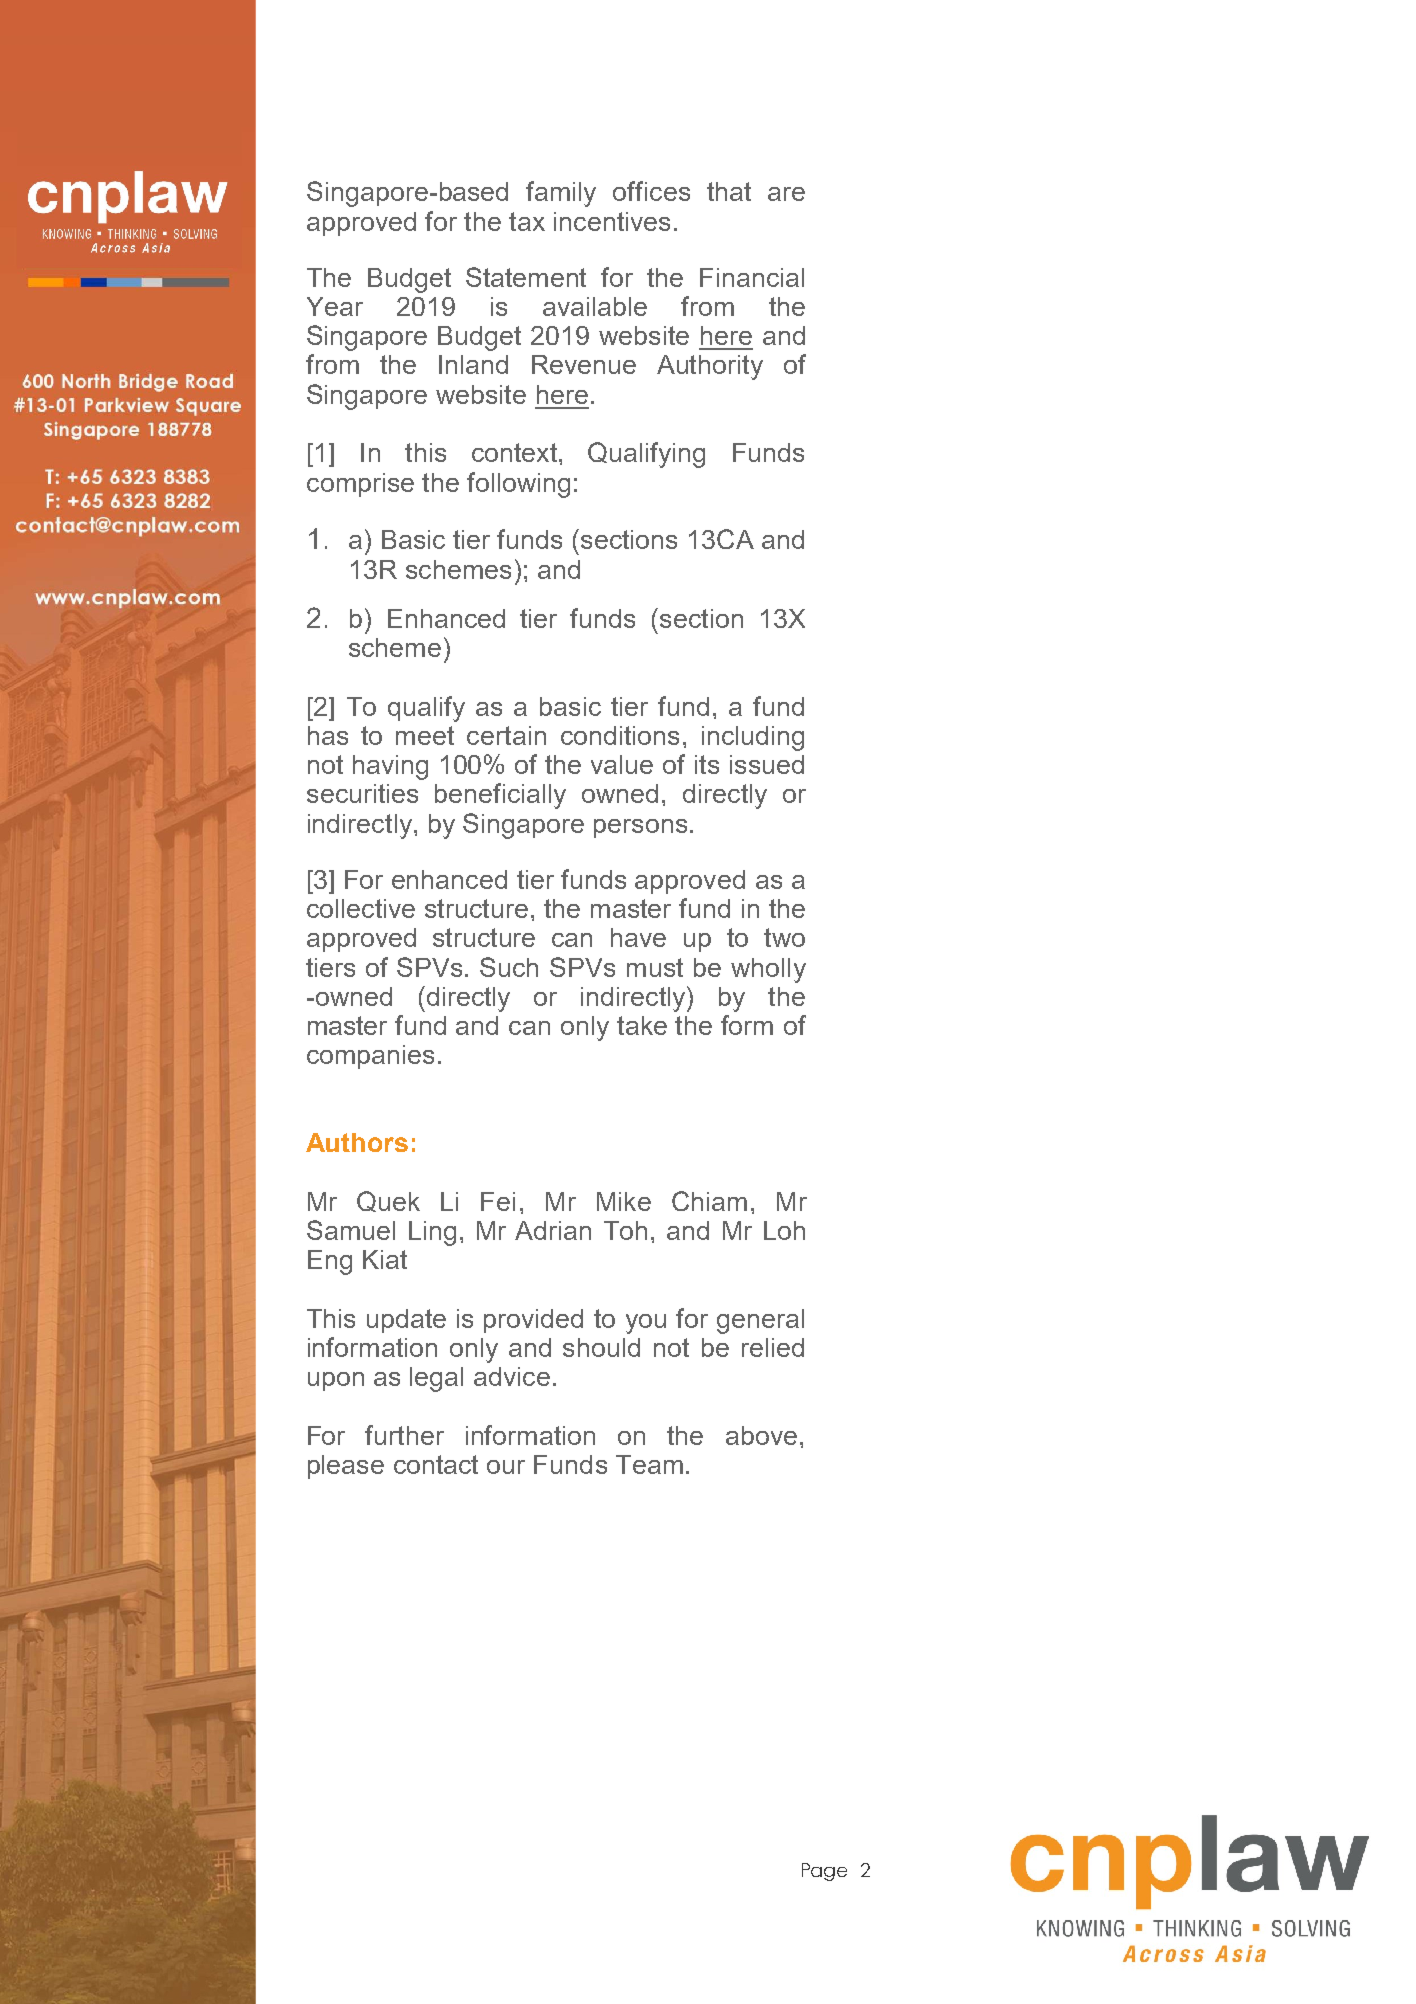  Describe the element at coordinates (752, 277) in the screenshot. I see `Financial` at that location.
